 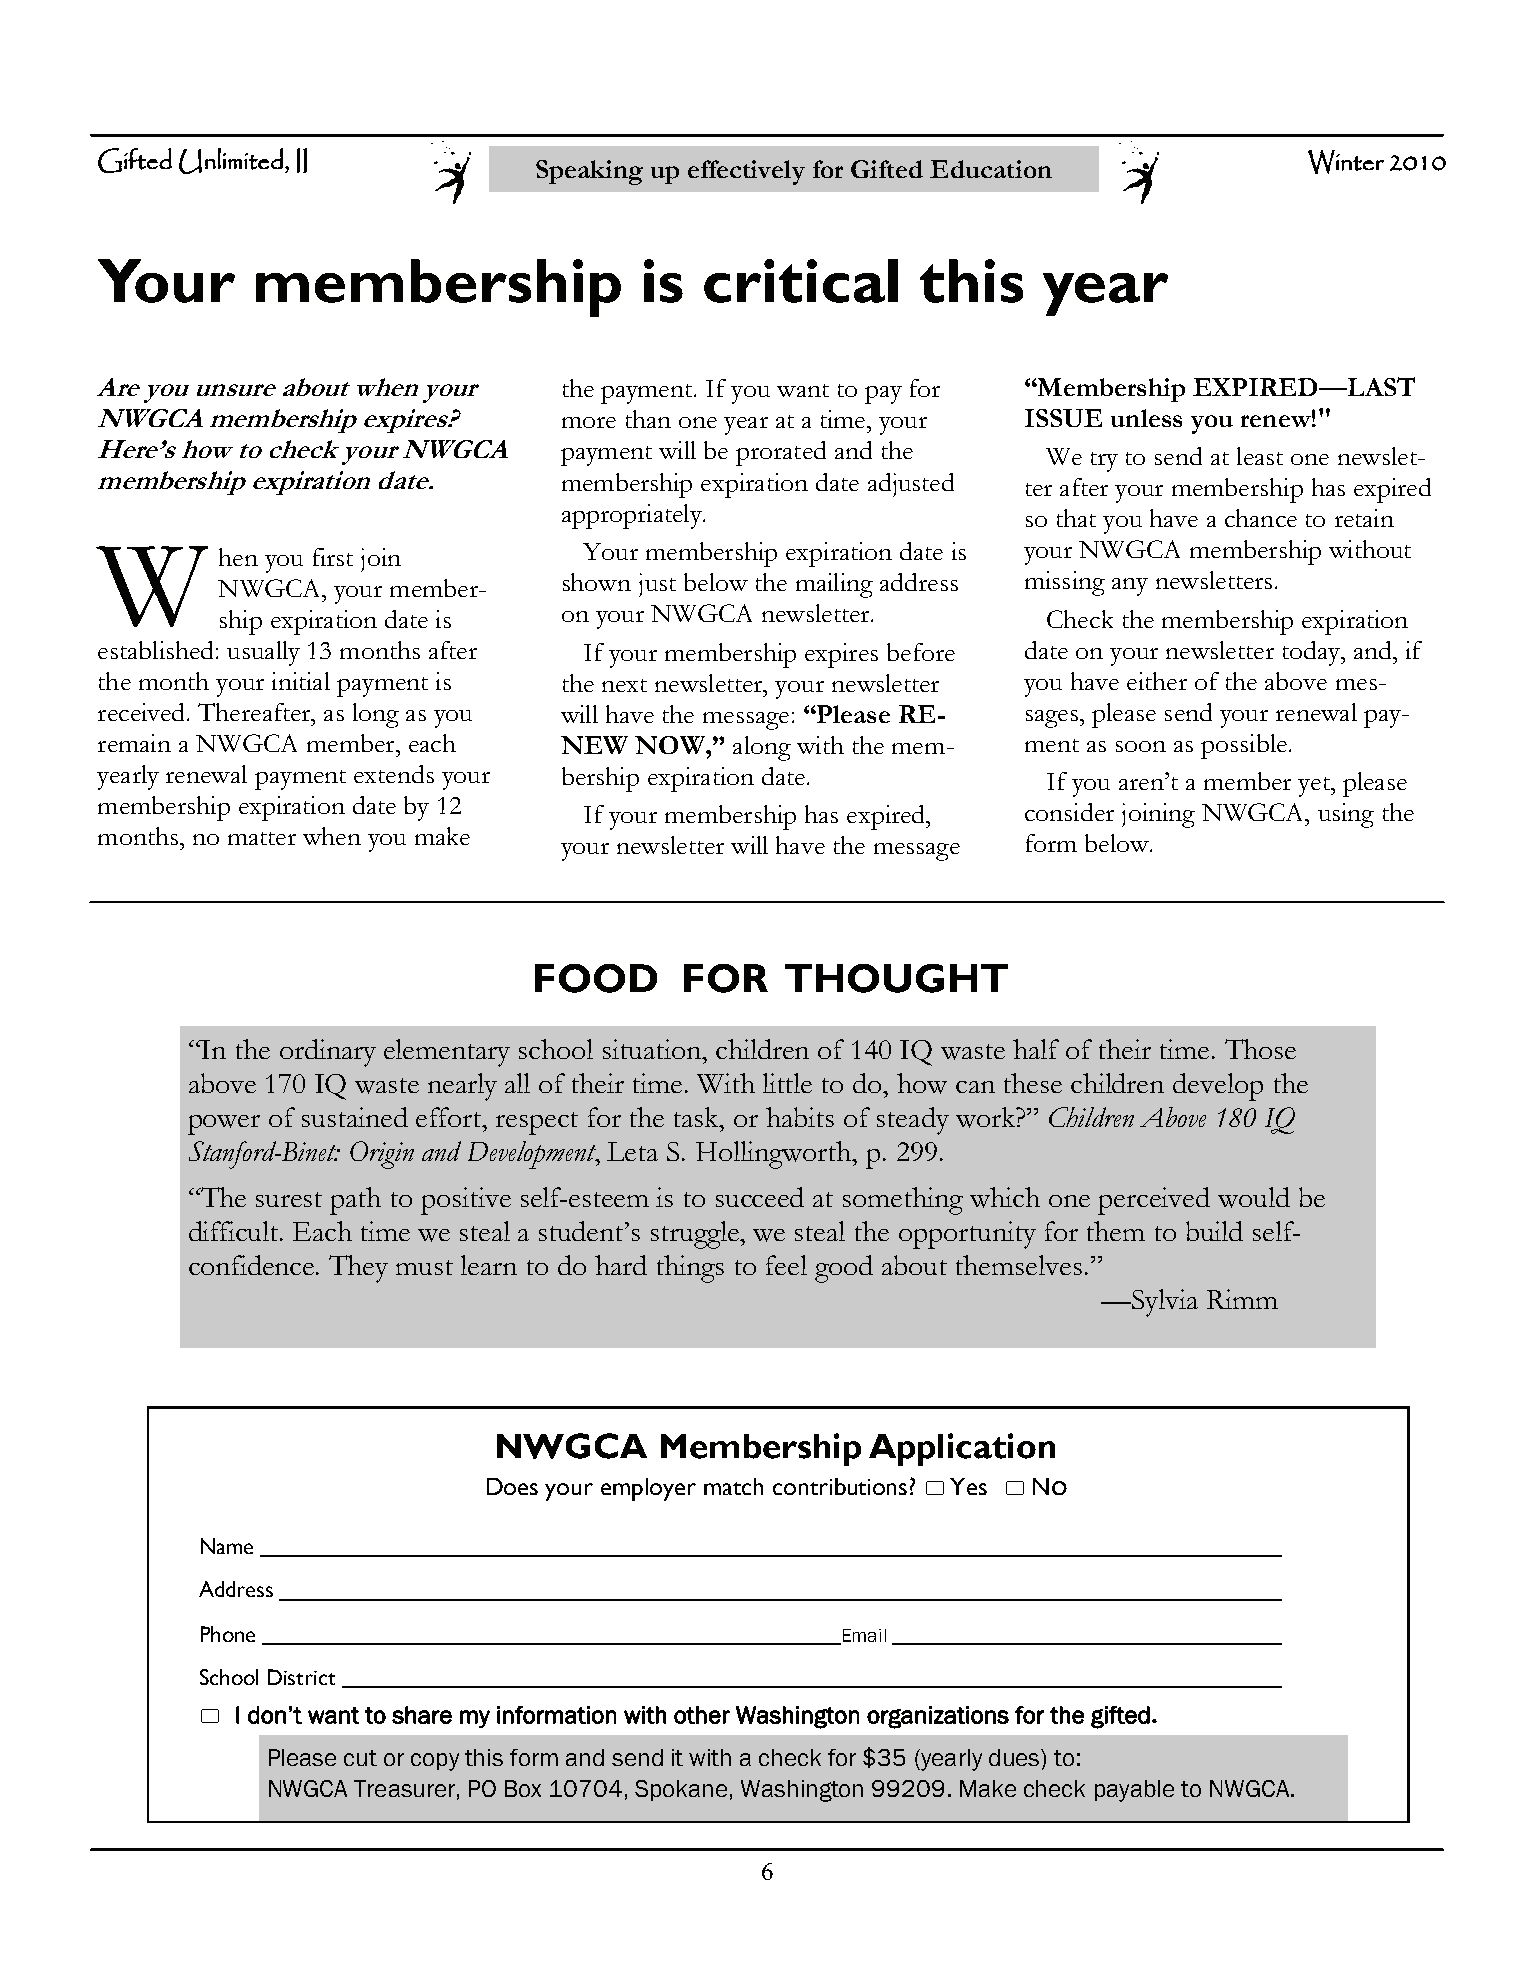 I want to click on Unlimited, so click(x=231, y=161).
